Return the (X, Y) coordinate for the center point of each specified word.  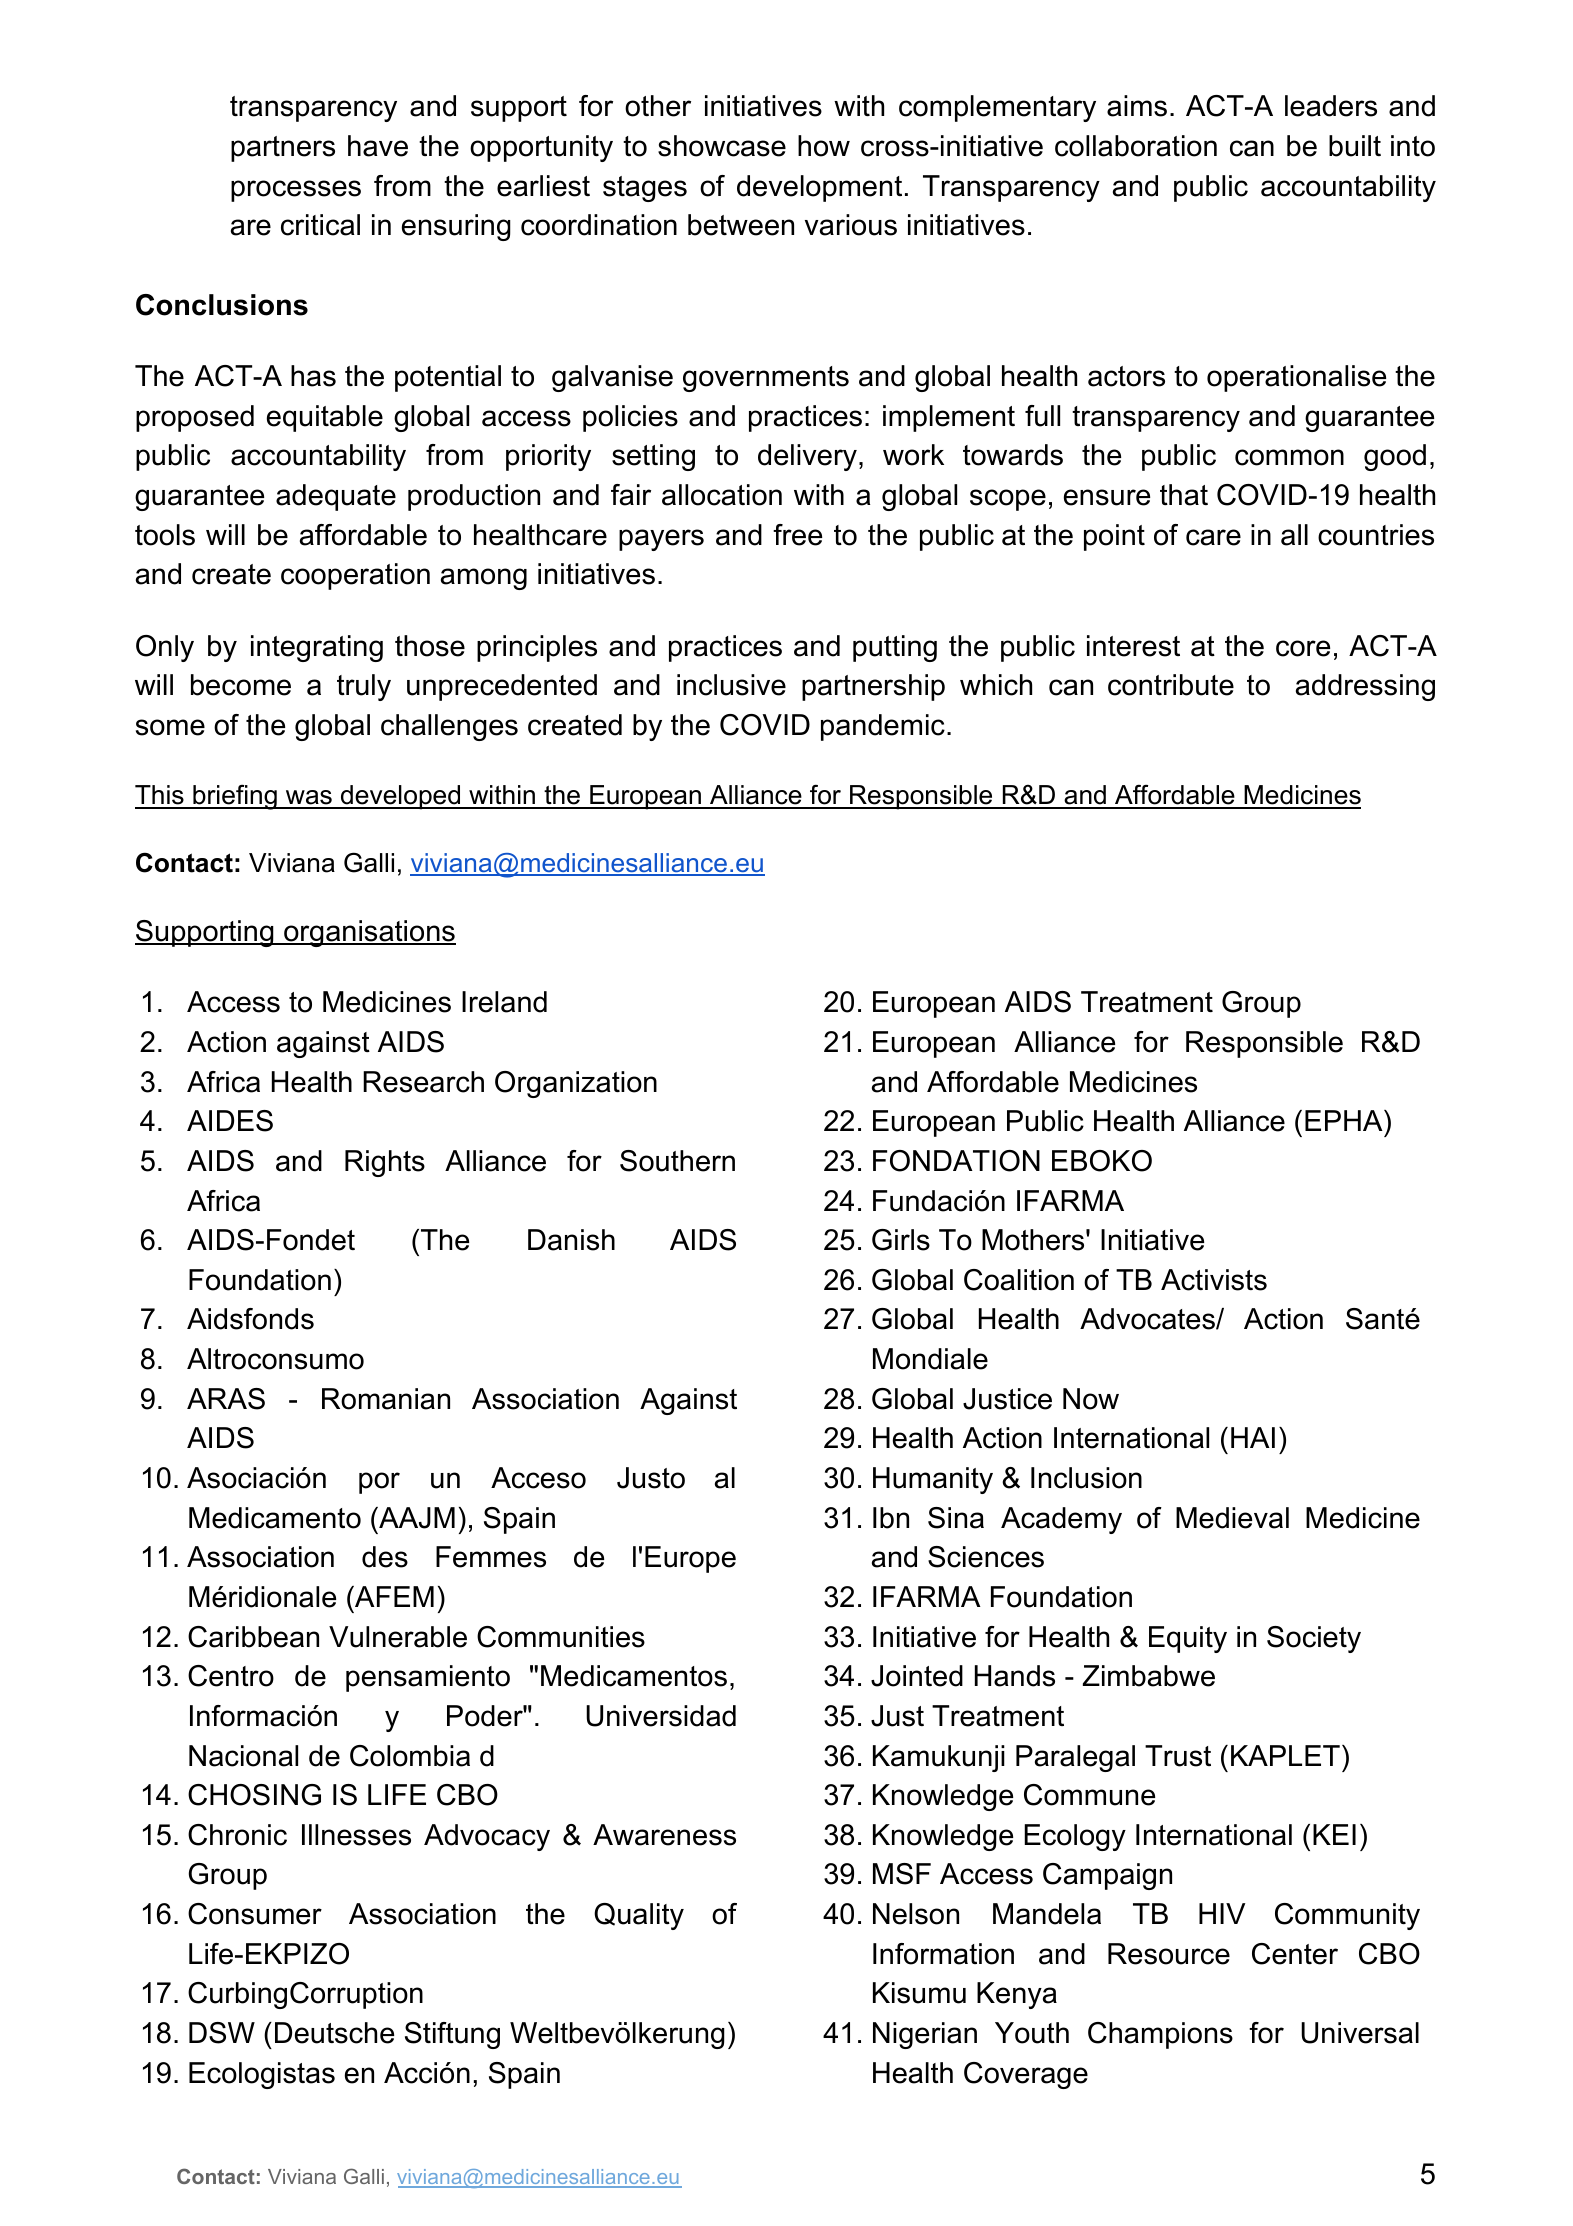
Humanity (933, 1480)
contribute (1171, 685)
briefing (235, 797)
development (819, 188)
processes (296, 191)
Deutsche (334, 2033)
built (1355, 146)
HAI (1253, 1437)
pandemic (883, 727)
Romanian (386, 1399)
